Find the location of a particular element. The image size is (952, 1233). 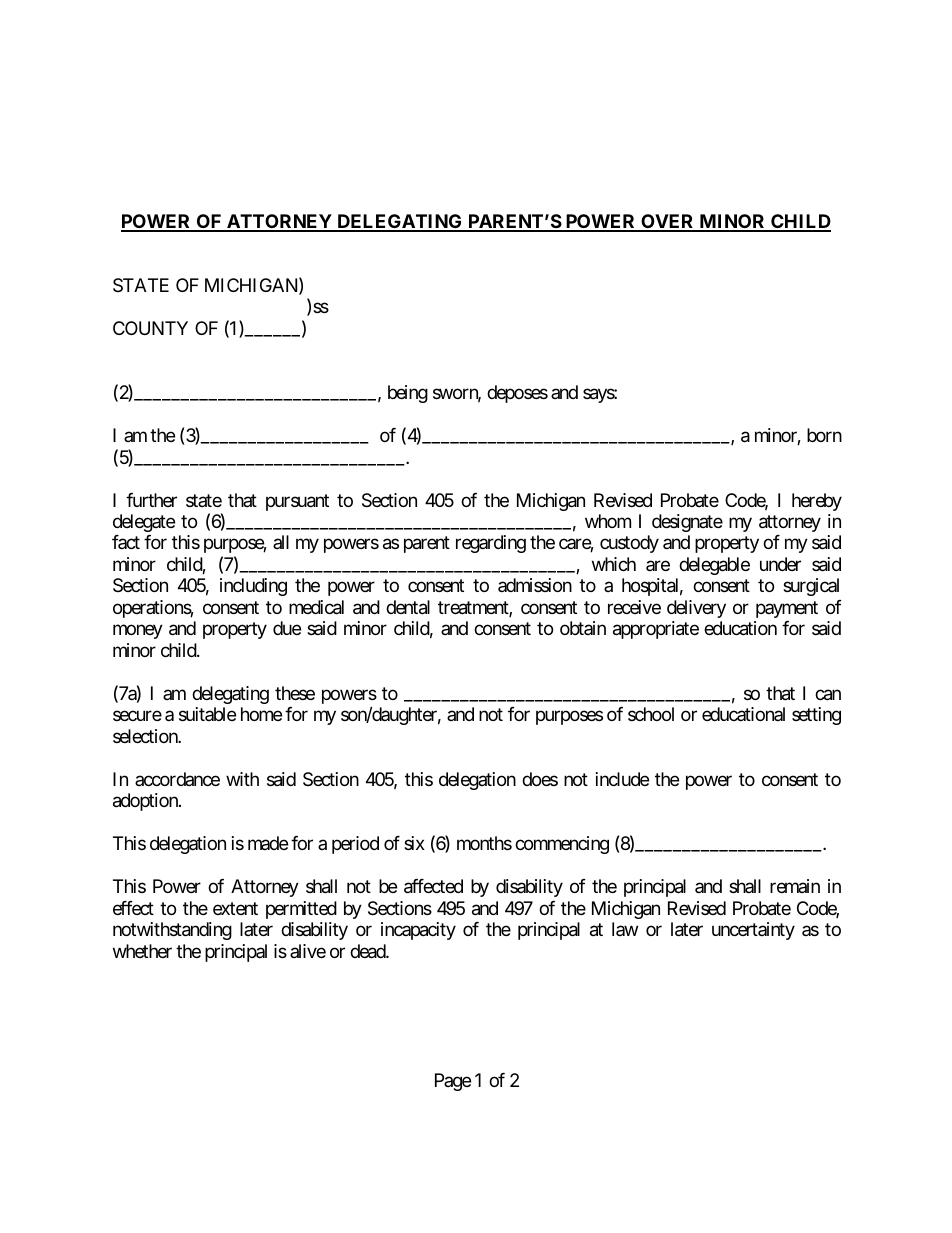

being is located at coordinates (408, 394).
